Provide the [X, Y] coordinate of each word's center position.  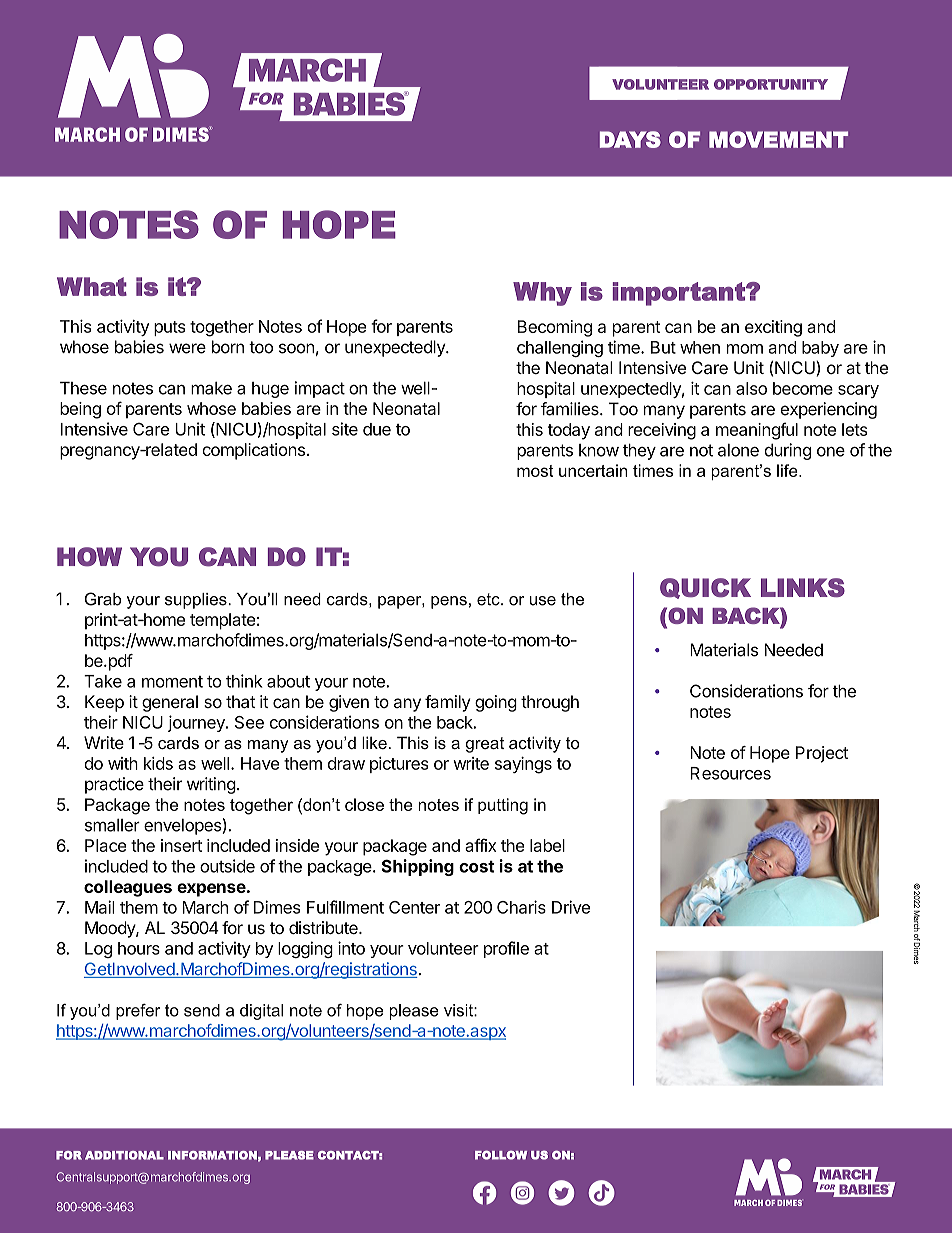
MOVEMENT [778, 139]
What [92, 286]
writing [211, 785]
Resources [730, 773]
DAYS [630, 139]
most [535, 471]
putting [503, 806]
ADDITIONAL [124, 1155]
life [788, 470]
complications [253, 451]
